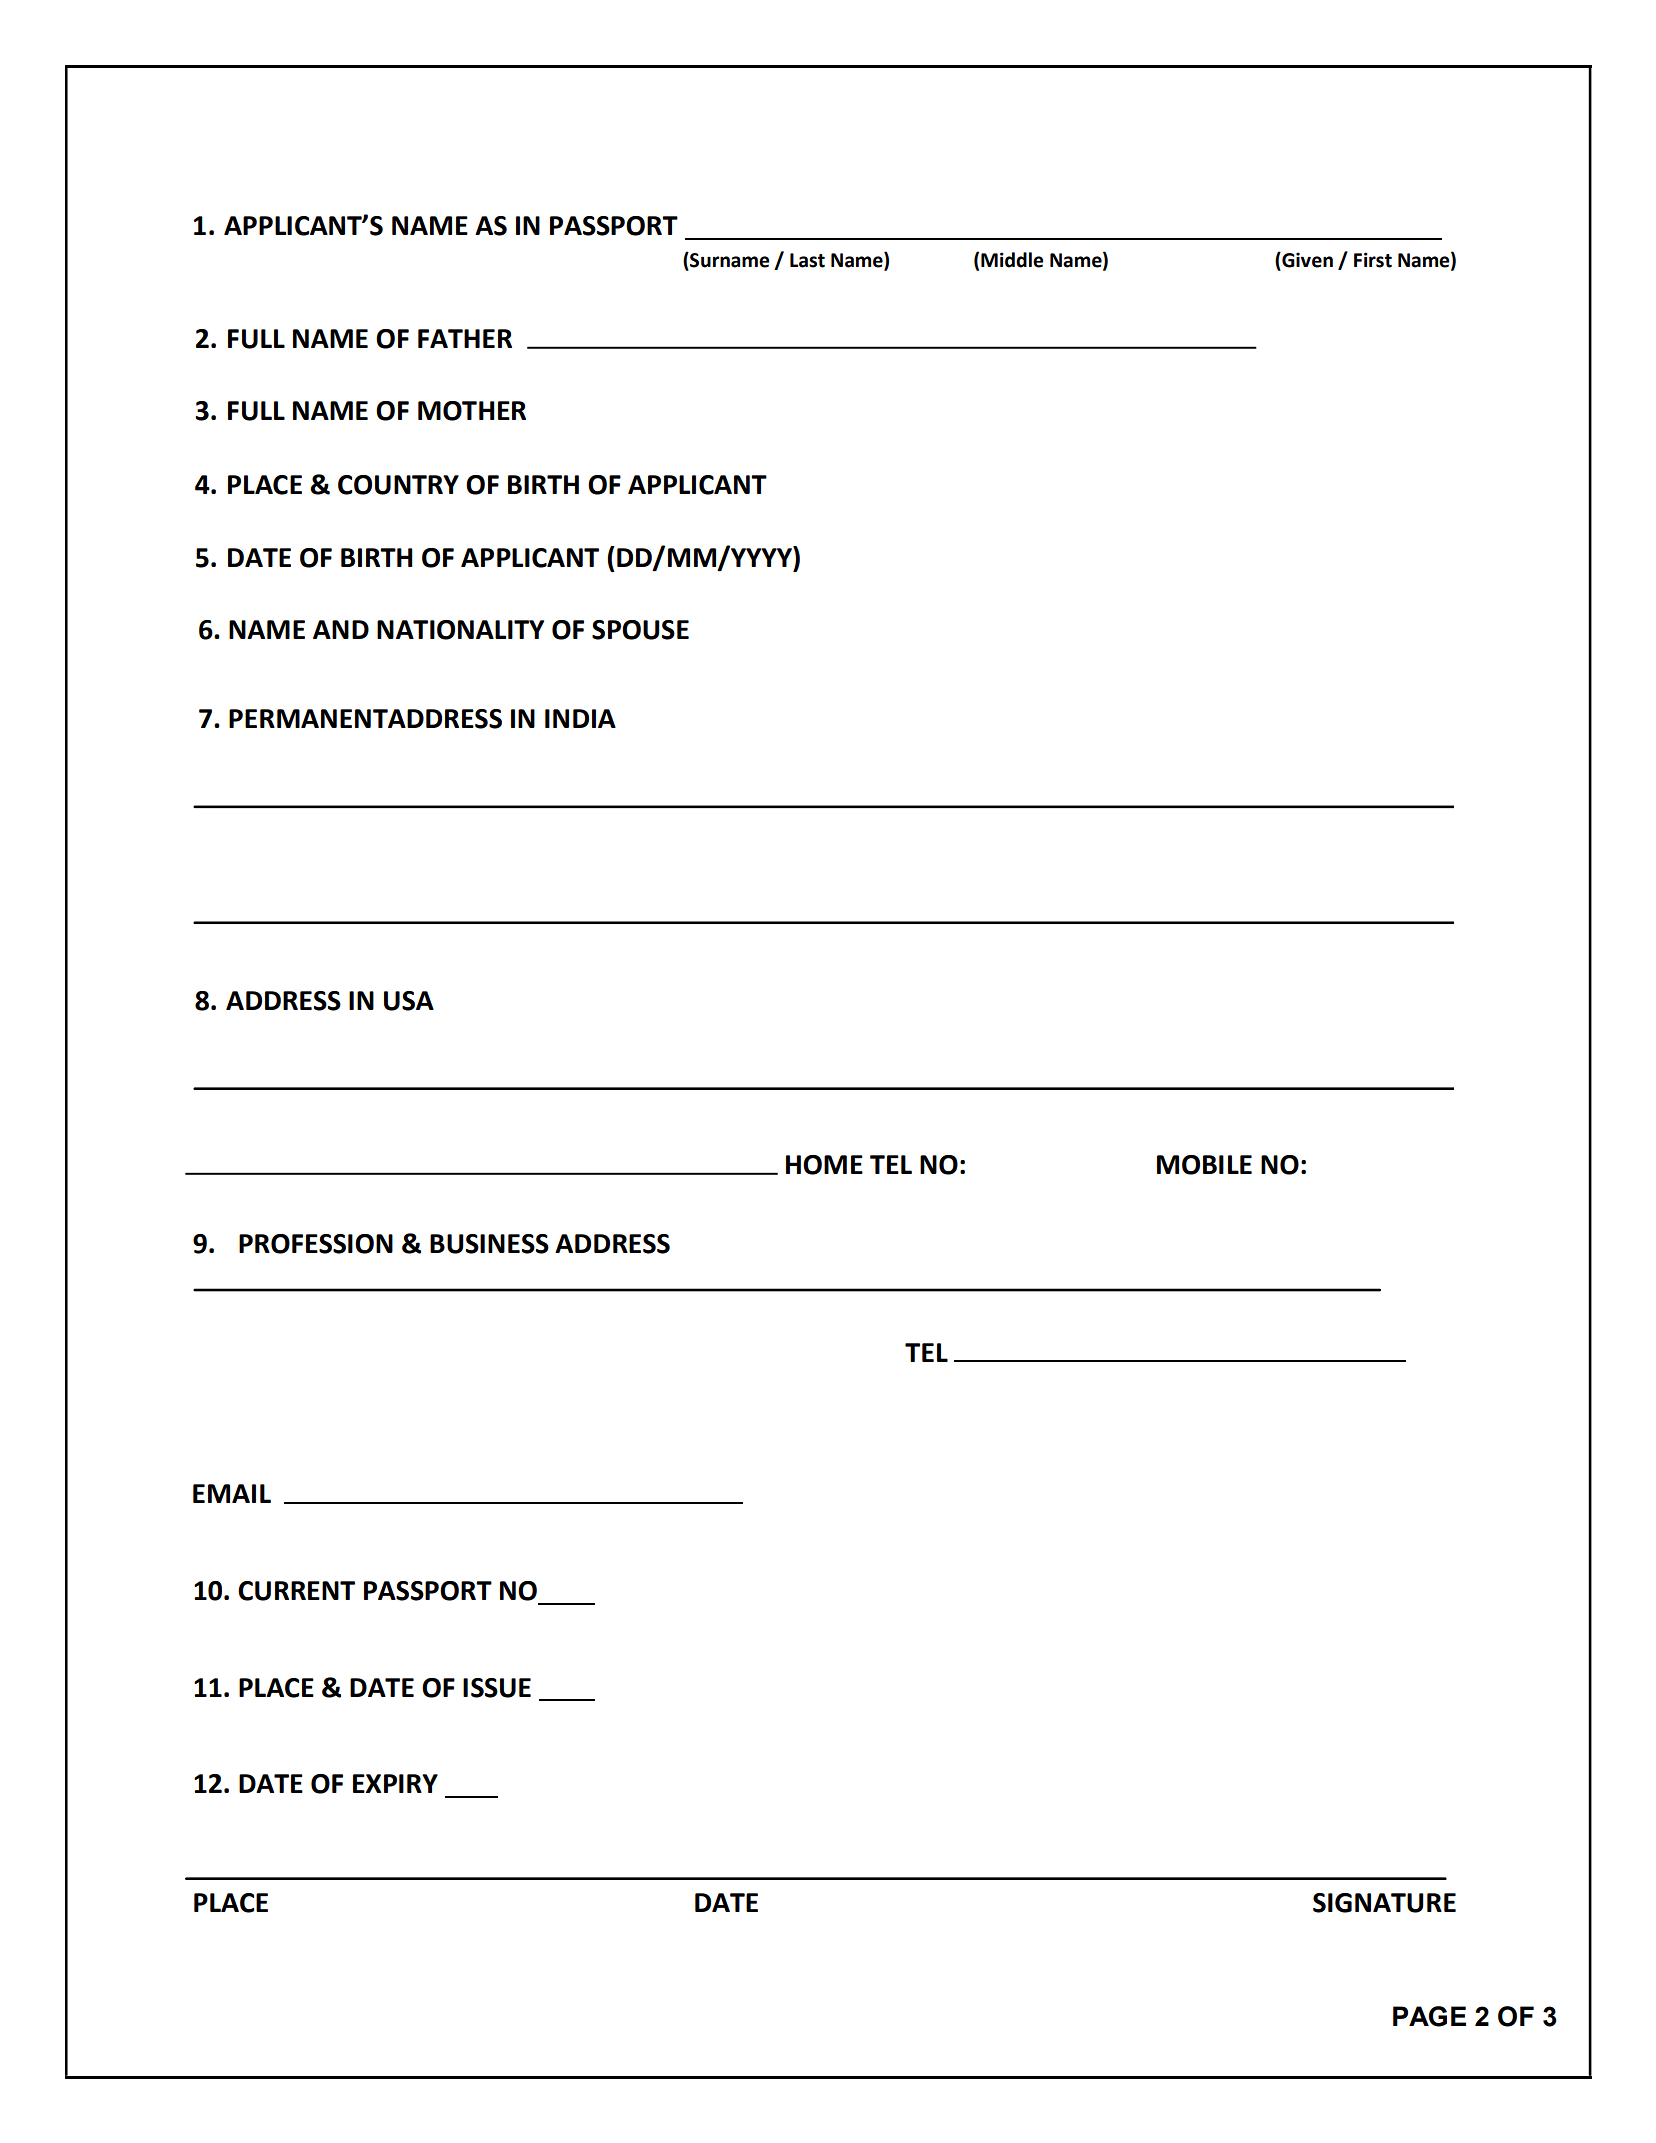  I want to click on HOME, so click(824, 1165).
